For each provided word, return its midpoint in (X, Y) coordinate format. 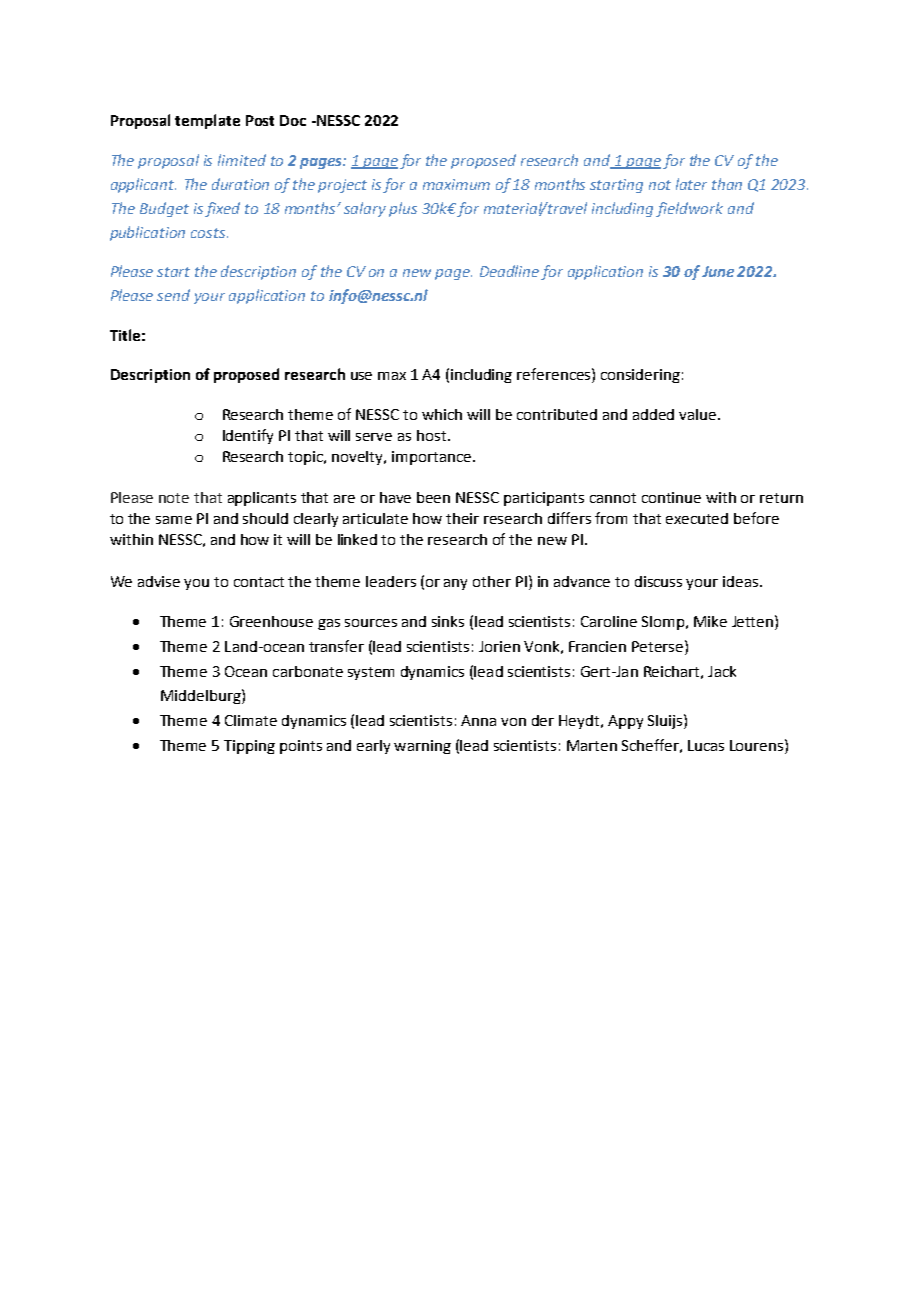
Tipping (249, 747)
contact (259, 582)
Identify (248, 436)
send (173, 295)
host (431, 435)
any (455, 584)
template (207, 121)
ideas (742, 581)
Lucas (706, 745)
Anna (478, 720)
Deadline (509, 271)
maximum (456, 184)
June (718, 271)
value (699, 414)
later (691, 184)
